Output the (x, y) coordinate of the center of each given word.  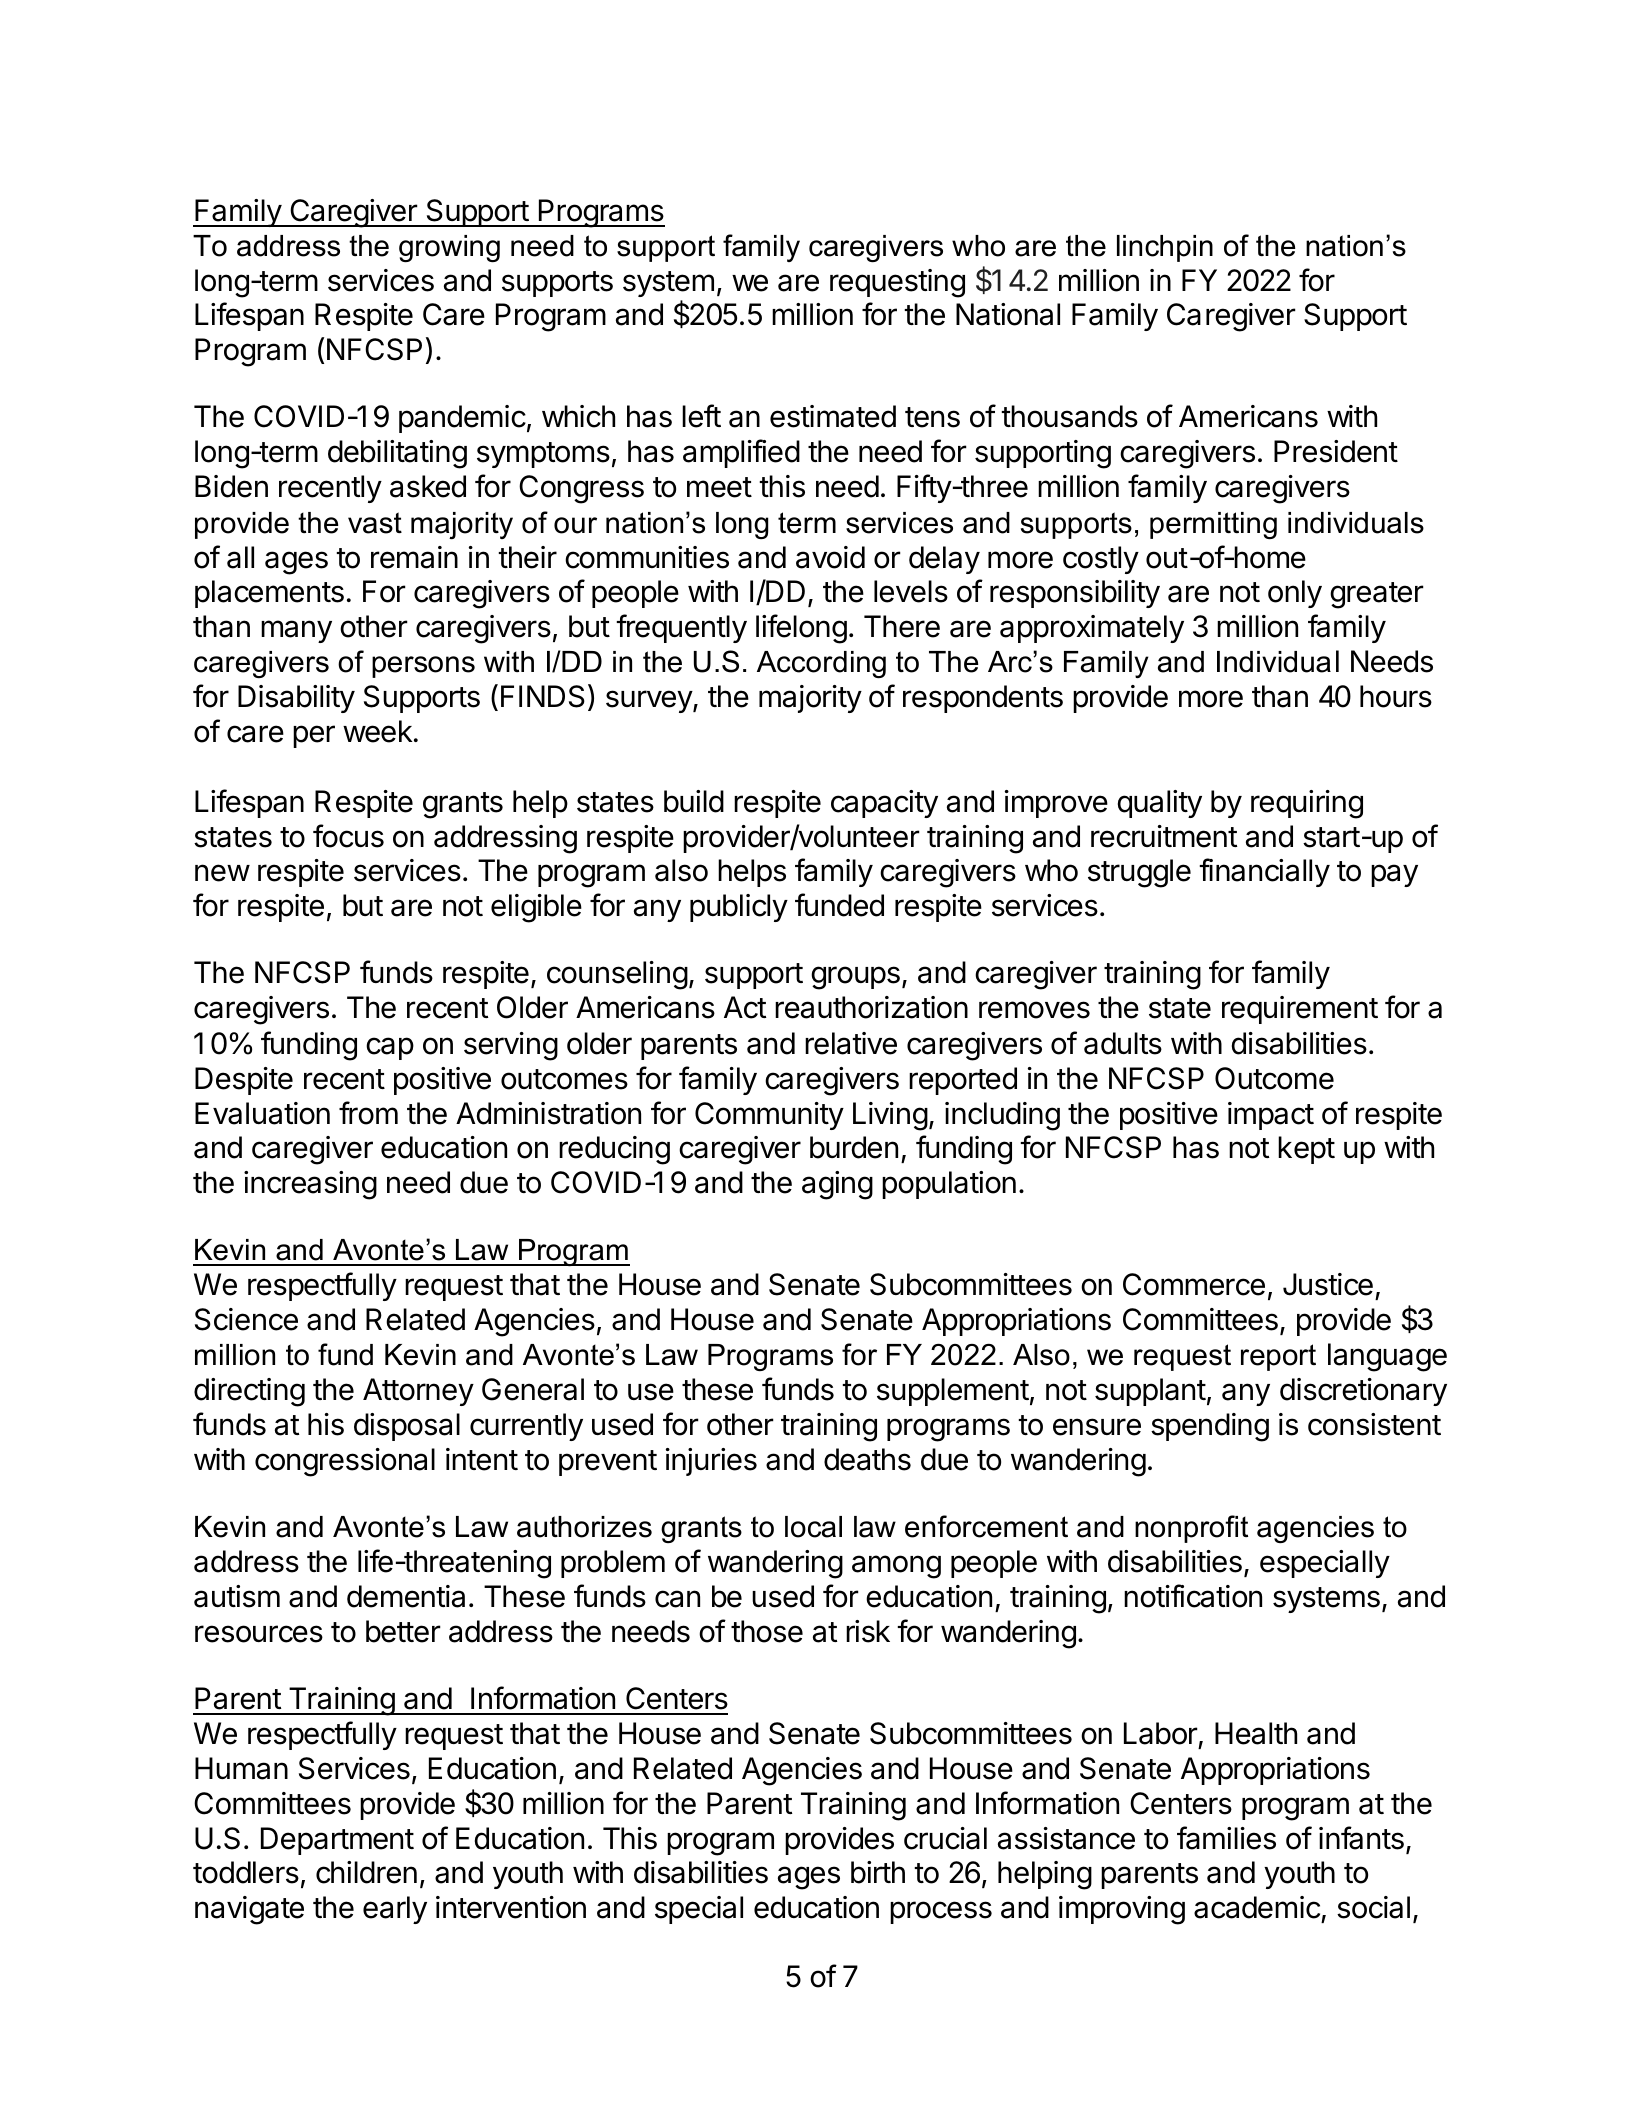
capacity (884, 804)
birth (878, 1872)
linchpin (1165, 248)
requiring (1307, 804)
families (1226, 1838)
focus (348, 836)
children (366, 1872)
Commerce (1194, 1284)
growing (449, 248)
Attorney (418, 1392)
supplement (953, 1392)
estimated (833, 416)
